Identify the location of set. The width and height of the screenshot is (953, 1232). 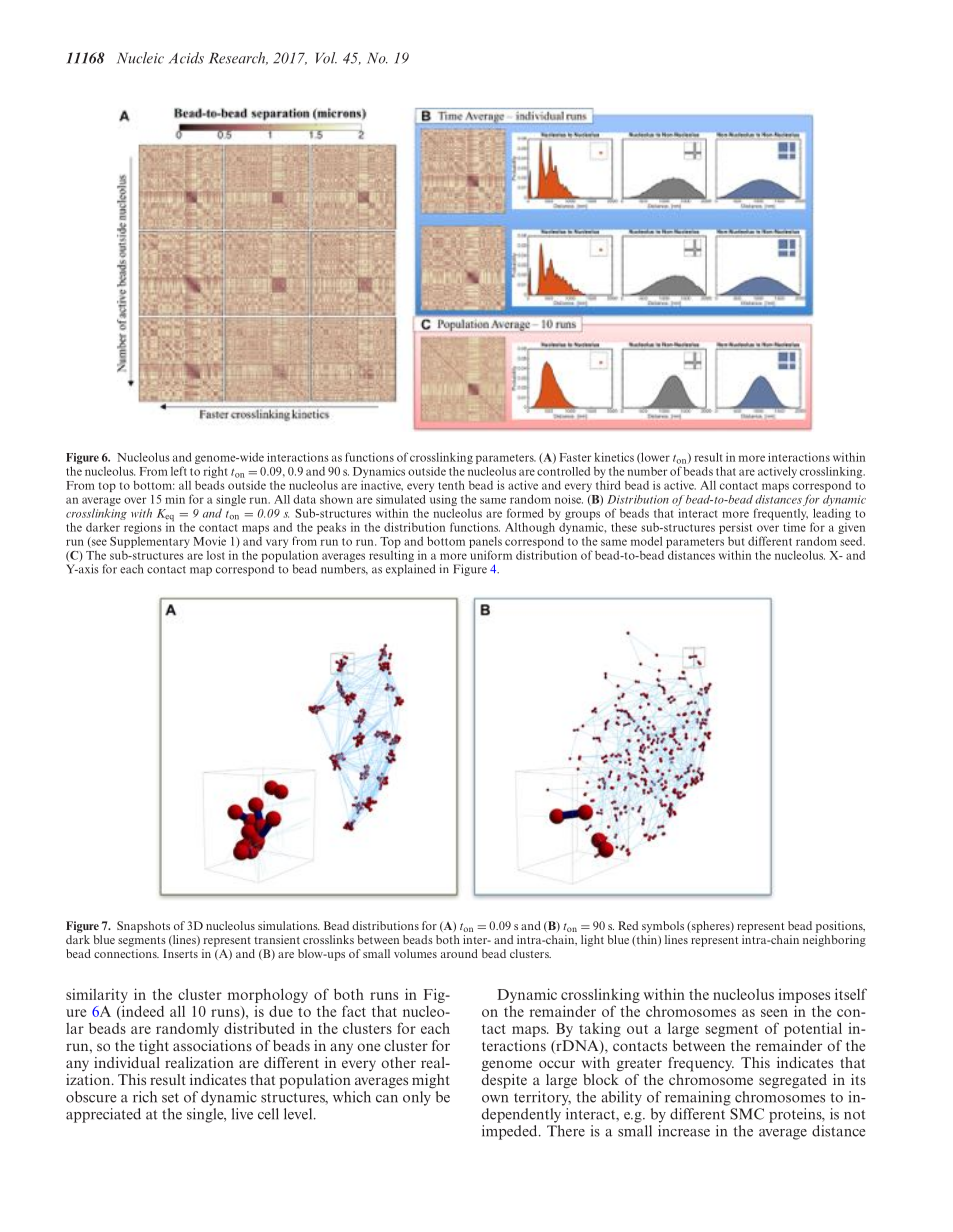
(170, 1098).
